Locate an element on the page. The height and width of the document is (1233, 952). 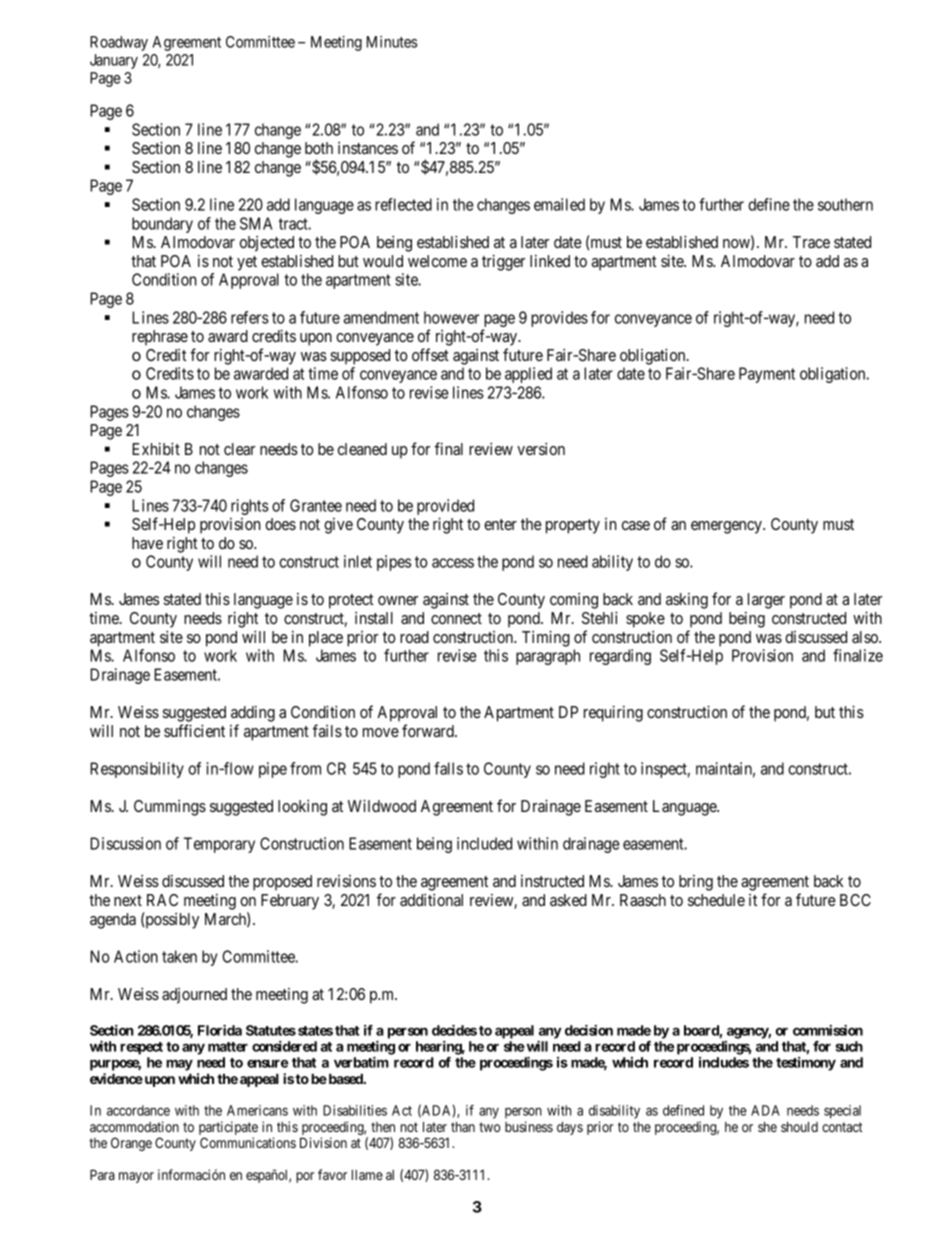
rephrase is located at coordinates (160, 338).
